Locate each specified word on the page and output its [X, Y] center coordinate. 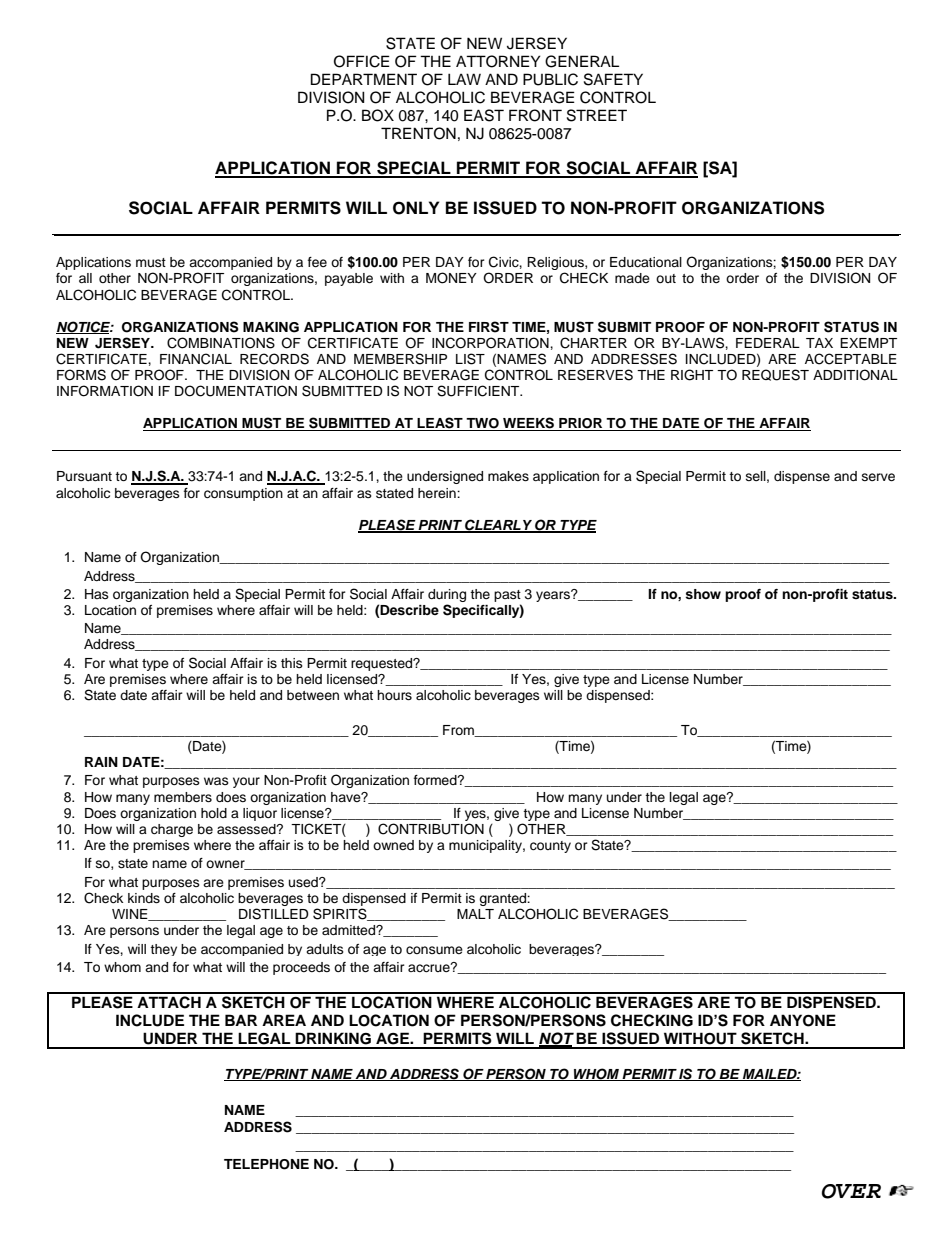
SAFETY [613, 79]
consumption [243, 494]
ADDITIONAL [855, 375]
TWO [482, 424]
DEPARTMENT [364, 79]
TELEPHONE [266, 1164]
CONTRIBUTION [431, 829]
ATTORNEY [498, 61]
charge [172, 830]
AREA [284, 1020]
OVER [851, 1191]
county [550, 847]
